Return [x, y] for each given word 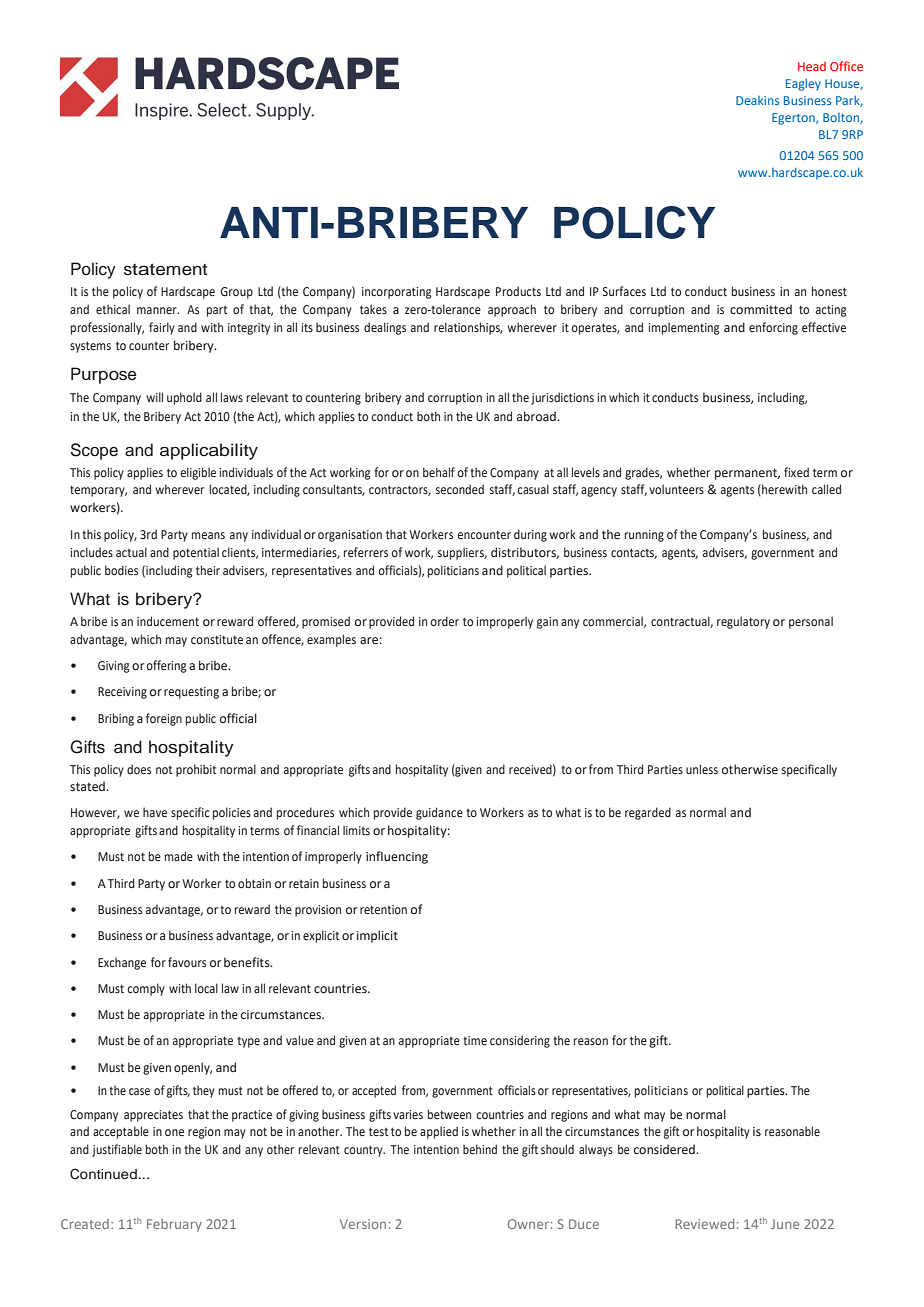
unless [702, 769]
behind [480, 1149]
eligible [198, 473]
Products [518, 291]
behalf [439, 472]
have [155, 812]
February [174, 1225]
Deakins [757, 100]
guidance [439, 813]
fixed [796, 472]
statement [165, 270]
